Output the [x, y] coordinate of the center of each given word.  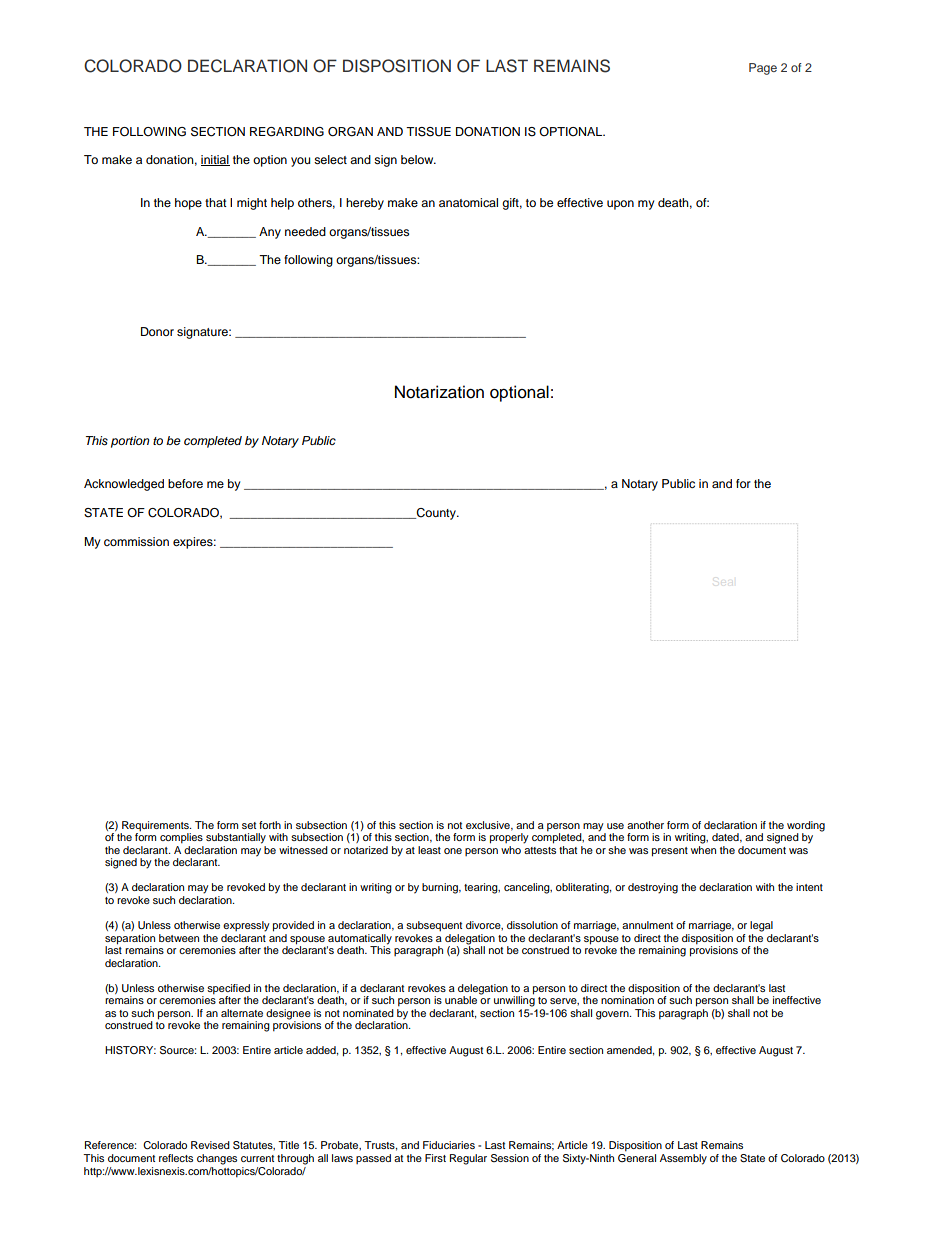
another [645, 825]
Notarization [439, 392]
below [418, 159]
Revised [210, 1145]
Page [763, 69]
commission [136, 541]
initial [215, 160]
